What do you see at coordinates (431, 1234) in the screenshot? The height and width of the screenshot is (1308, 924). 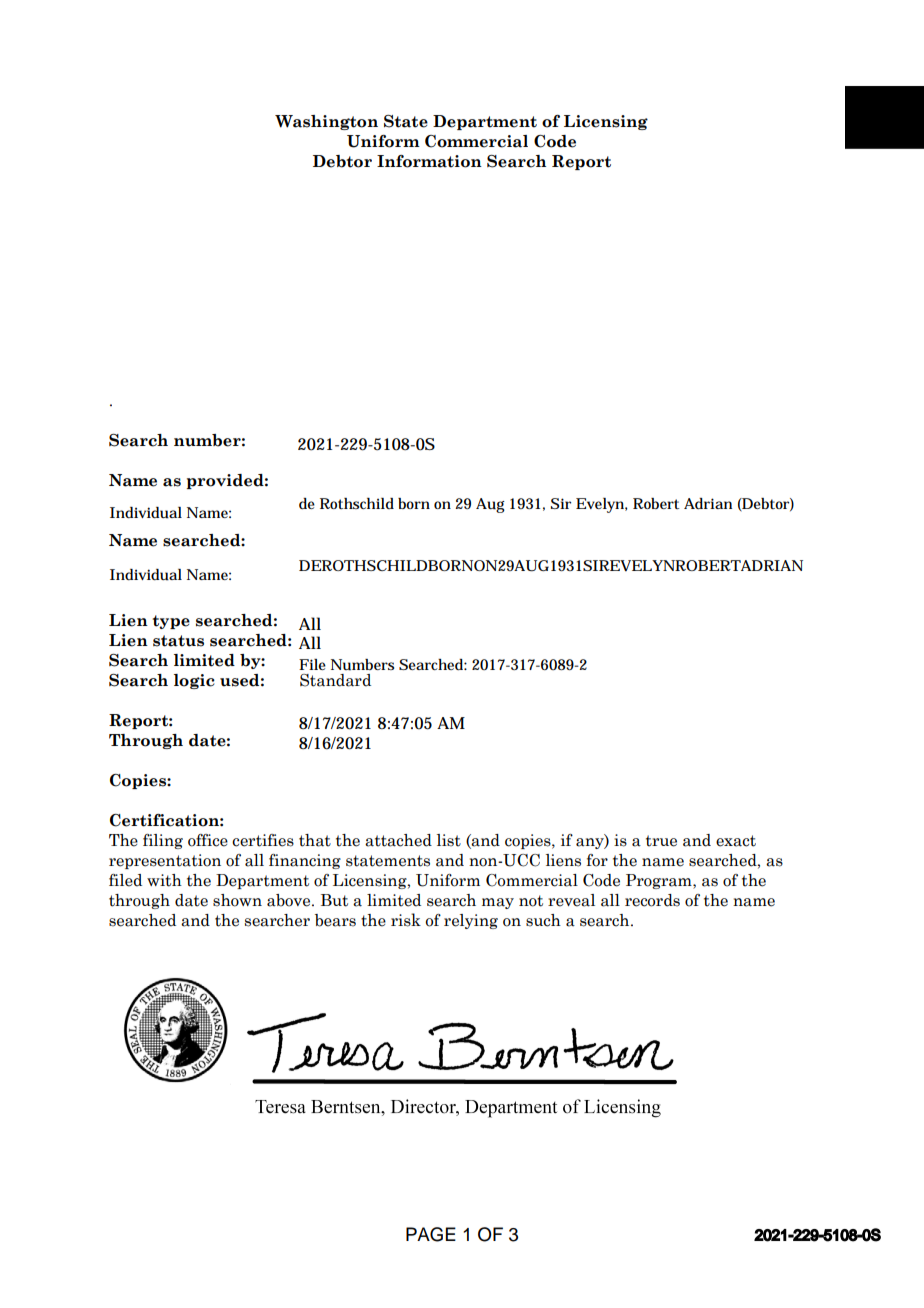 I see `PAGE` at bounding box center [431, 1234].
